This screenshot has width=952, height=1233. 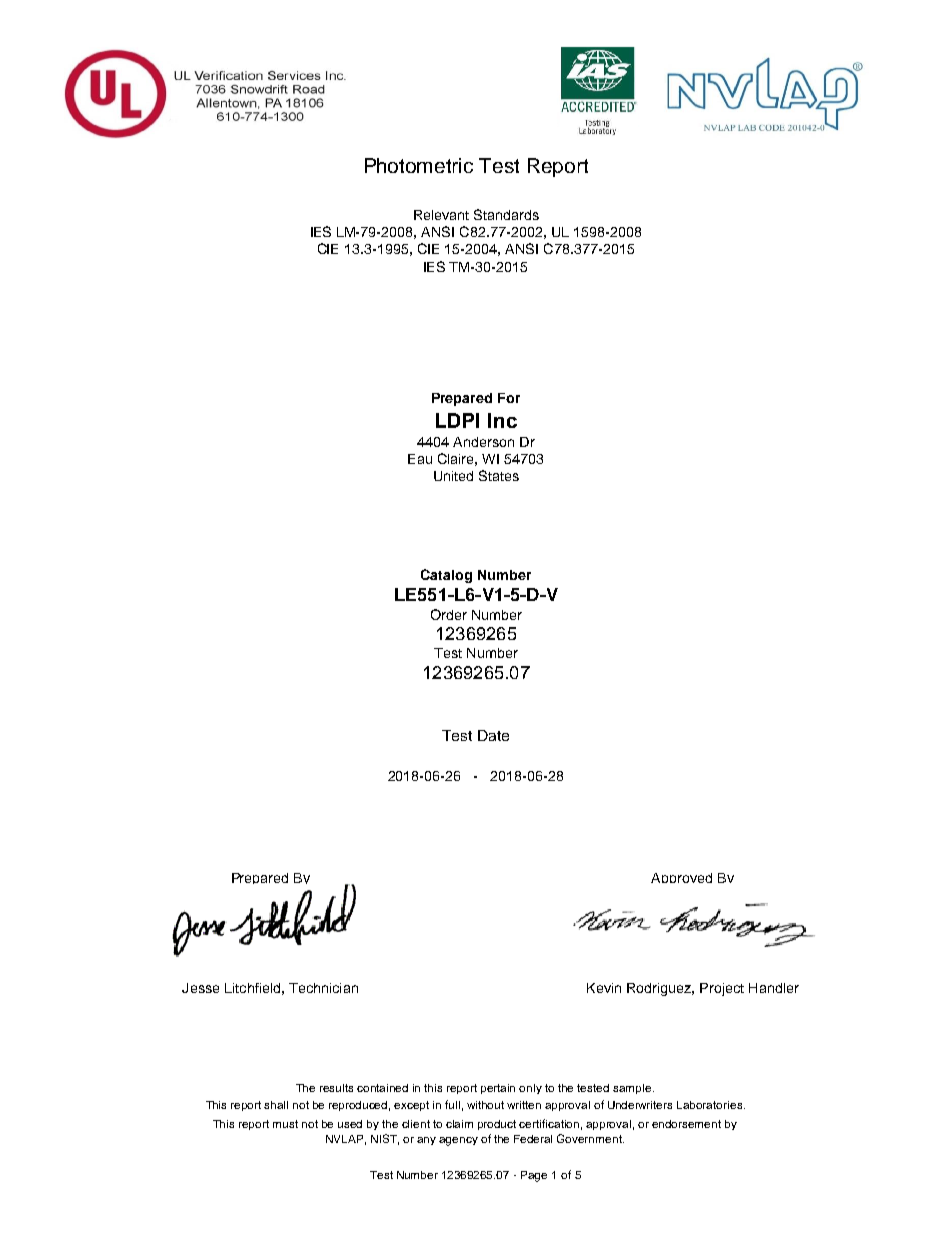 I want to click on Date, so click(x=493, y=735).
